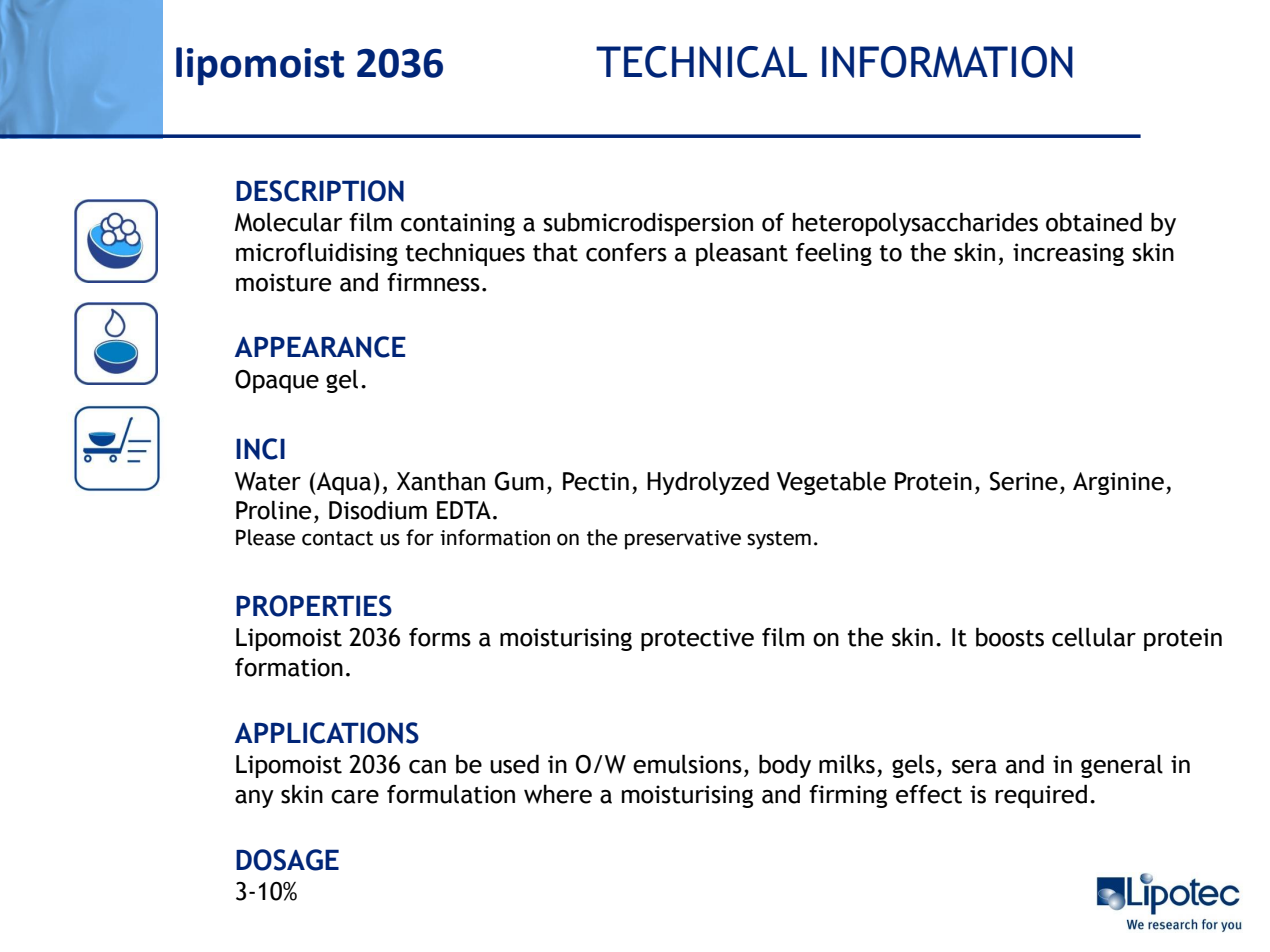  I want to click on obtained, so click(1094, 222).
